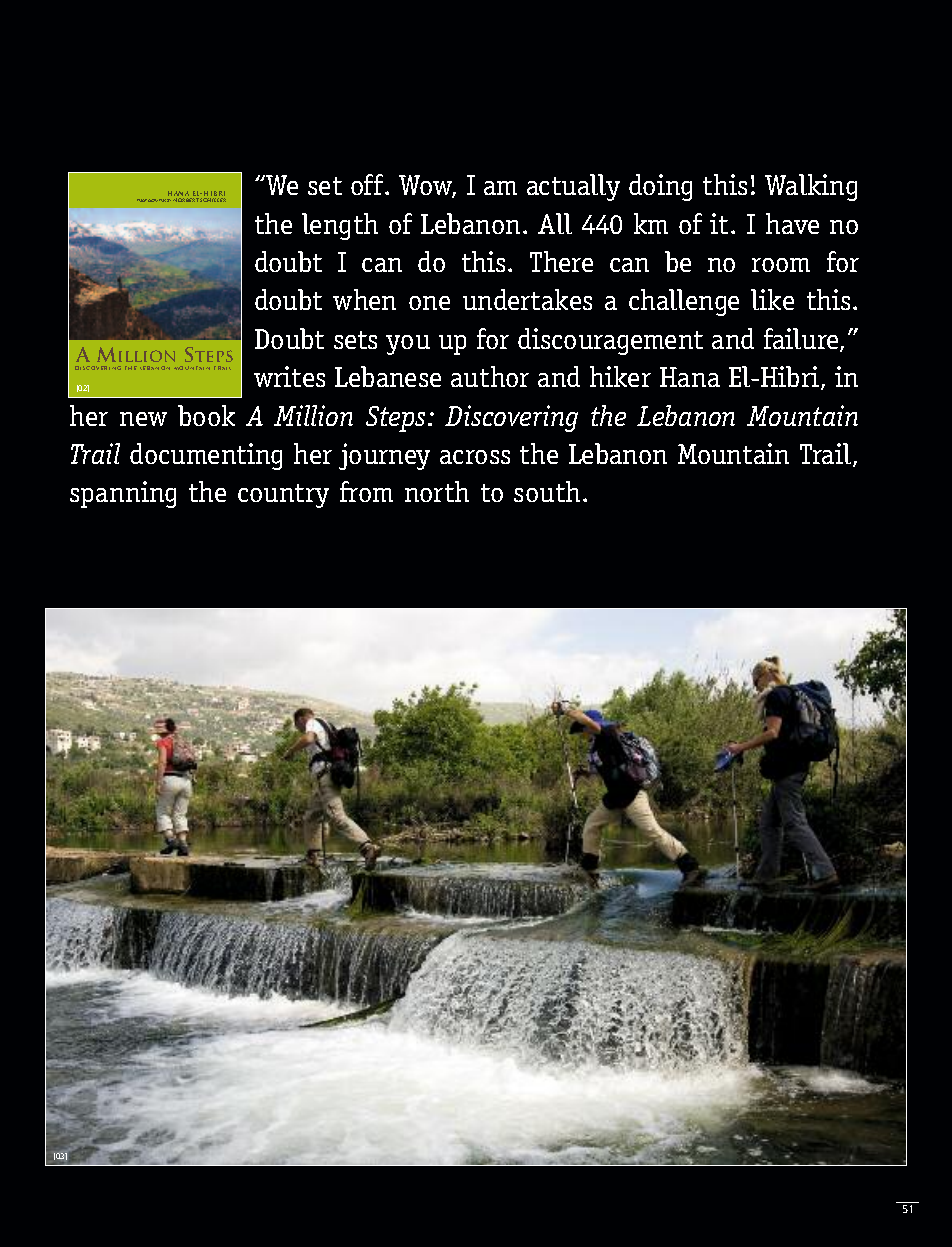 The width and height of the page is (952, 1247). I want to click on writes, so click(289, 376).
